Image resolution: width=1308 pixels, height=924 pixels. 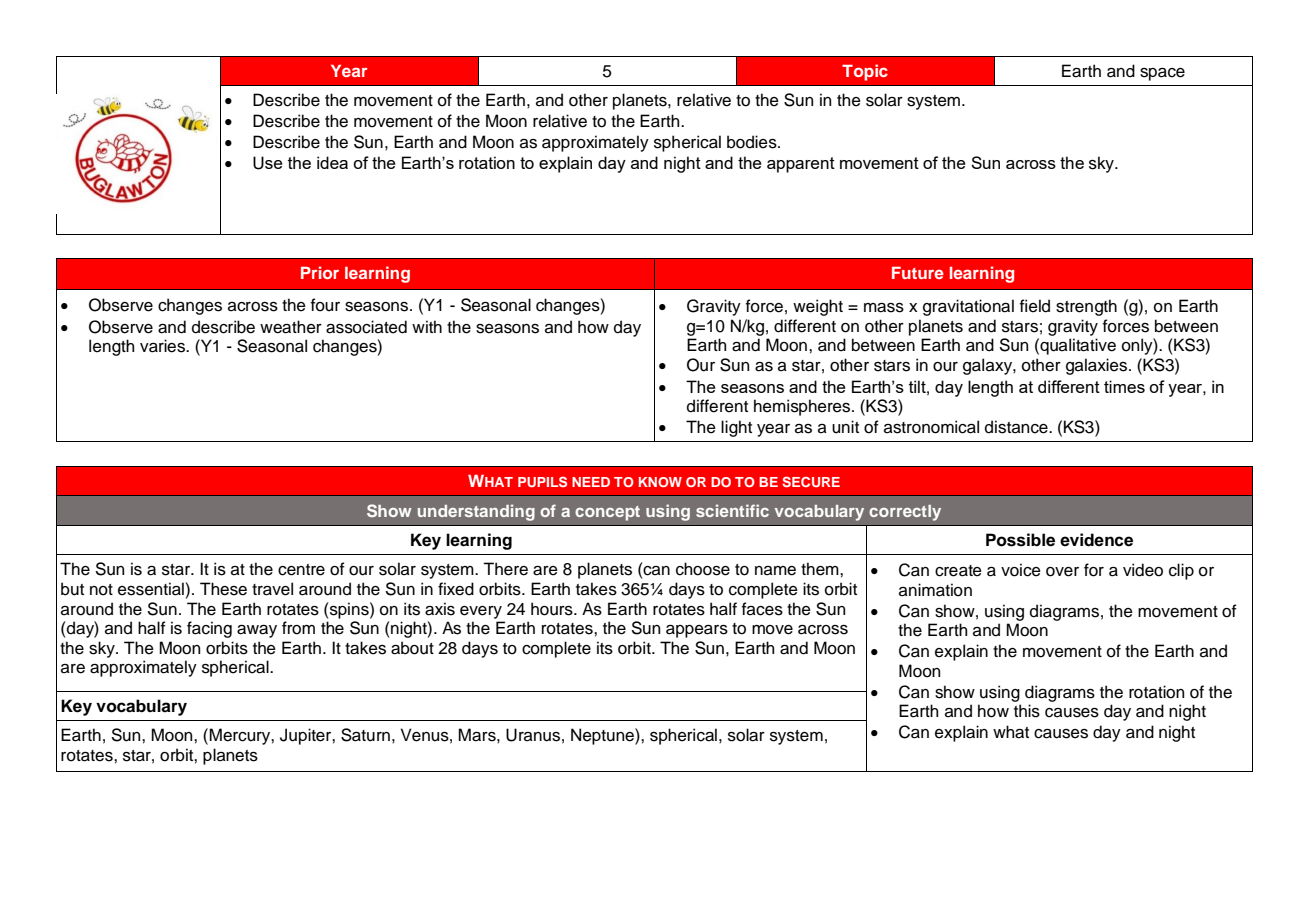 What do you see at coordinates (223, 589) in the screenshot?
I see `These` at bounding box center [223, 589].
